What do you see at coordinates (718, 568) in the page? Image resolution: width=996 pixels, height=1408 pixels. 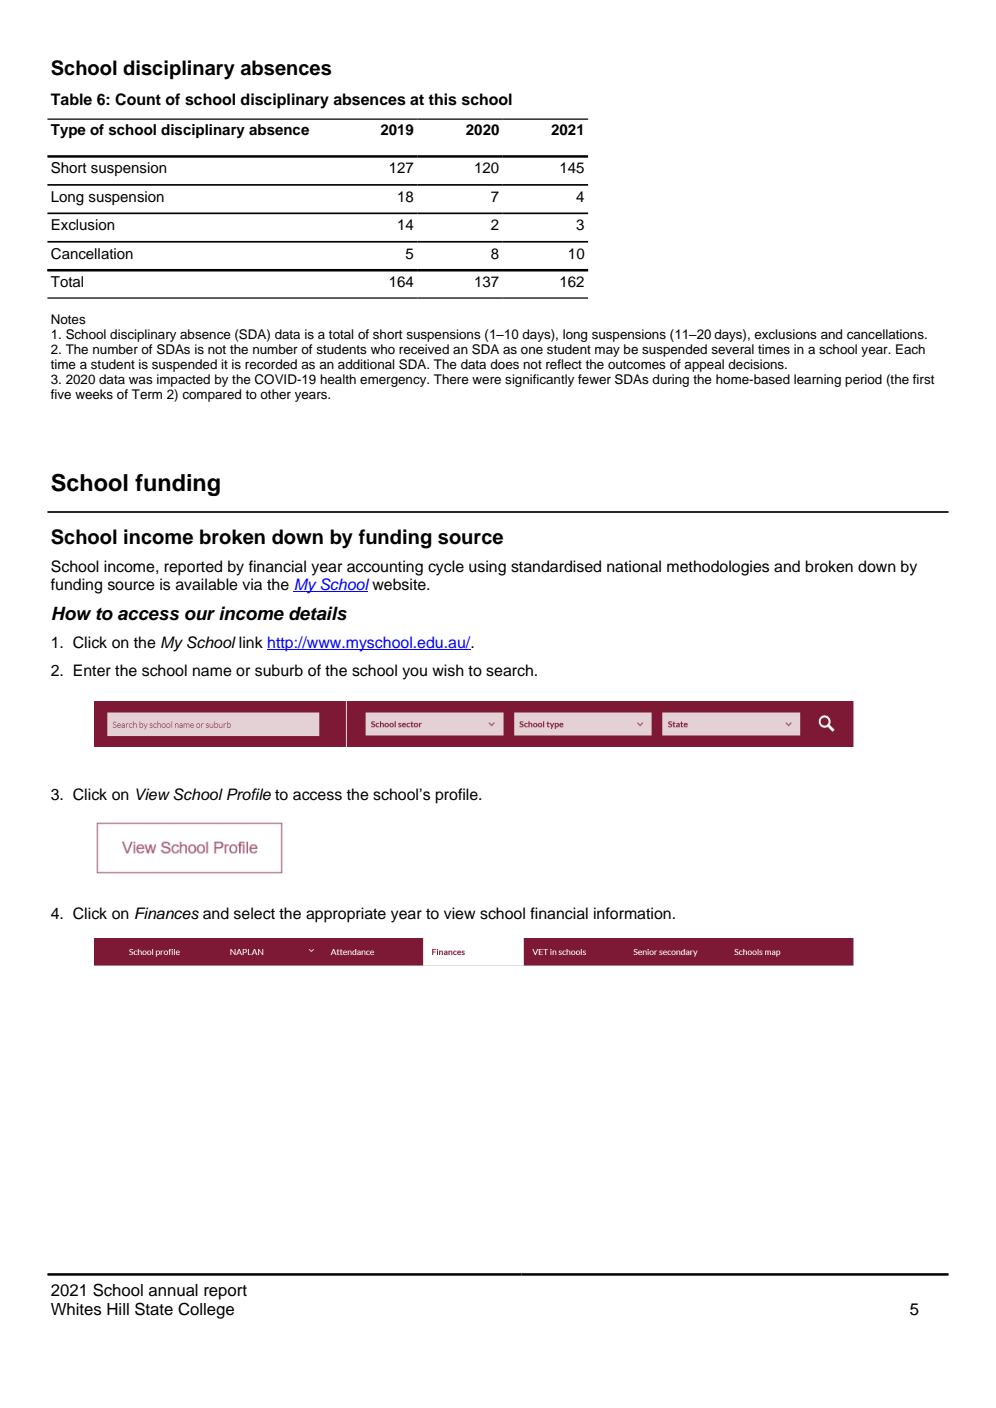 I see `methodologies` at bounding box center [718, 568].
